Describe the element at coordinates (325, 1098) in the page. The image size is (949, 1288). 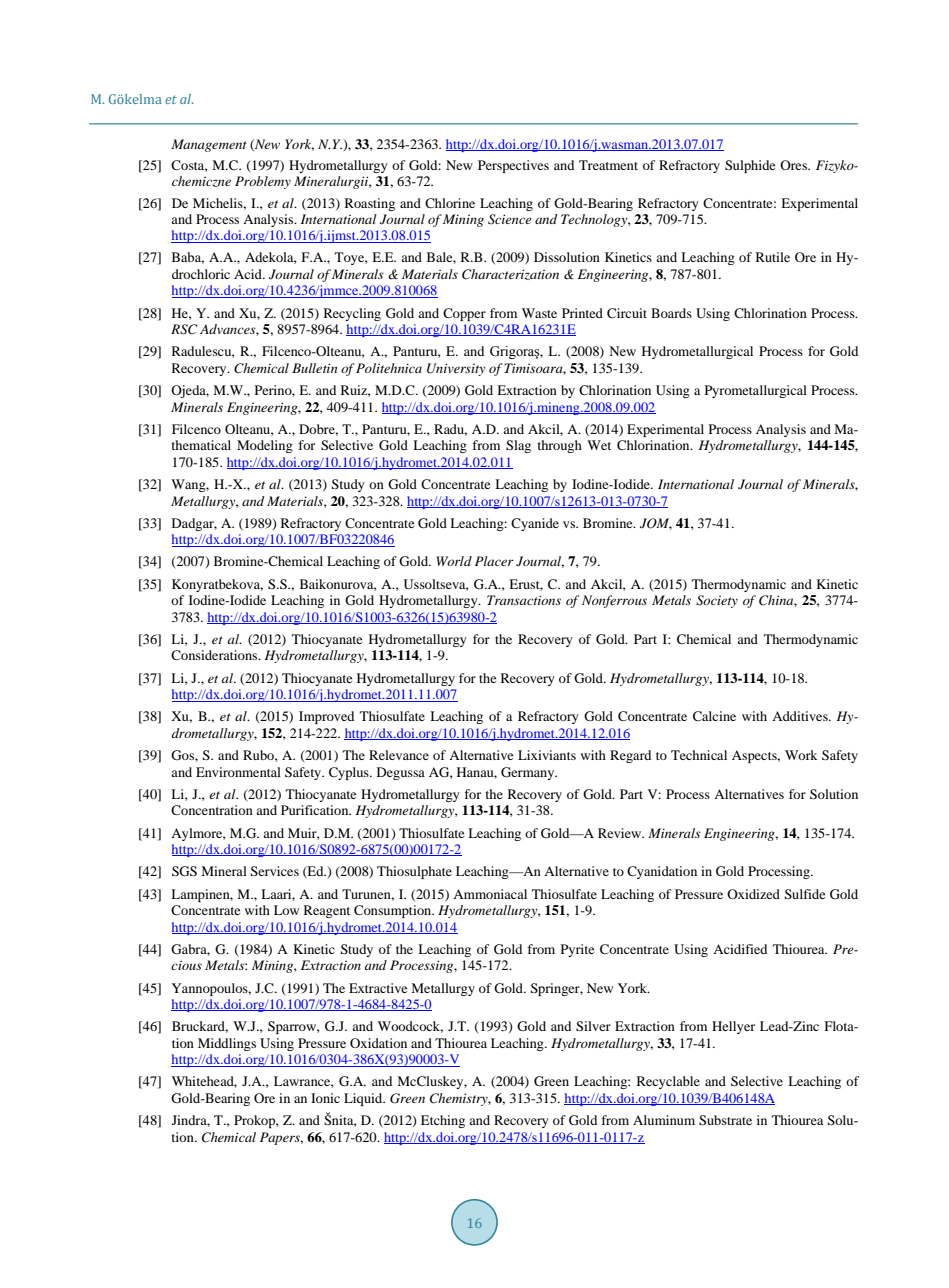
I see `Ionic` at that location.
